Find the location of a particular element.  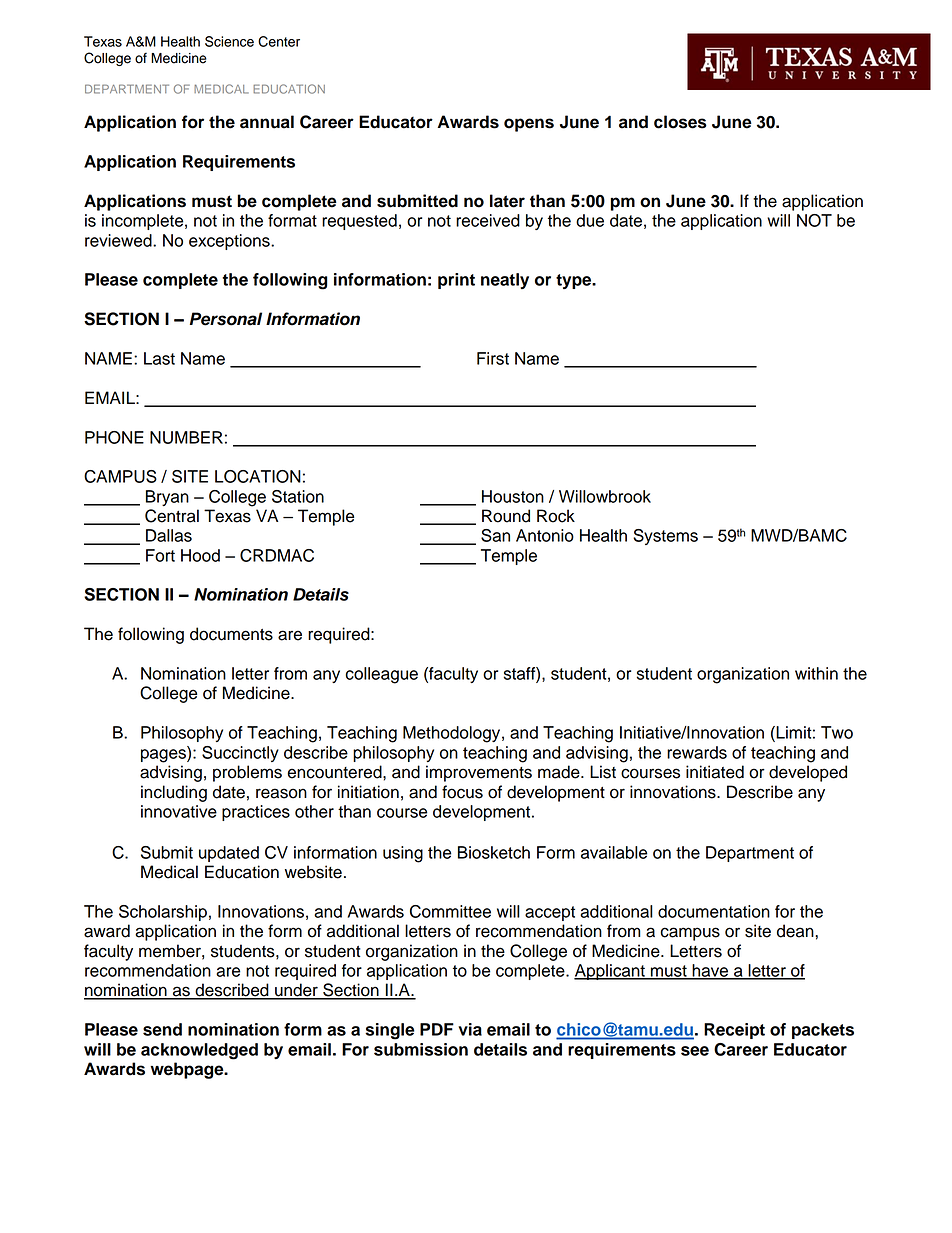

improvements is located at coordinates (479, 773).
